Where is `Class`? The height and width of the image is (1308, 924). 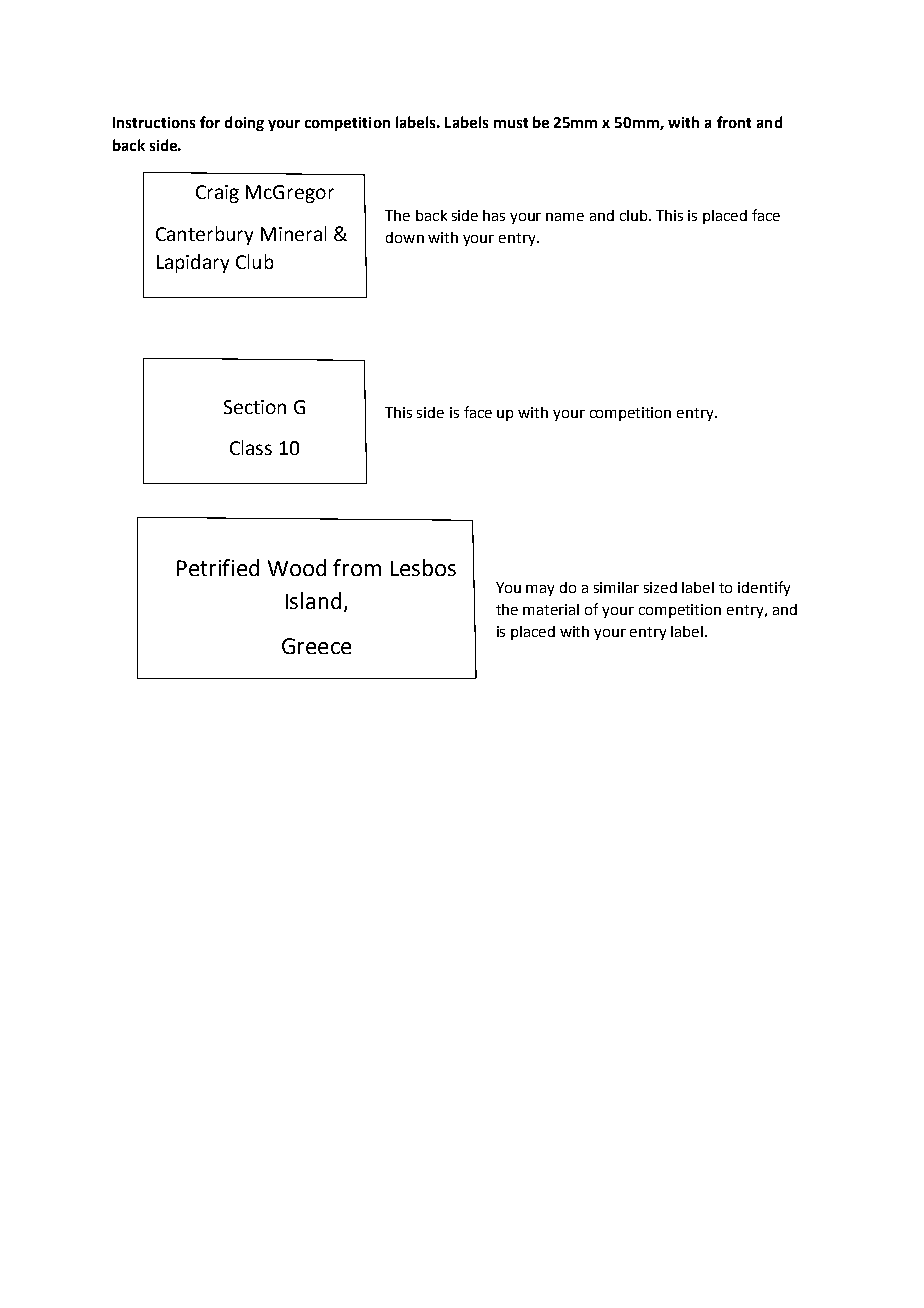 Class is located at coordinates (251, 447).
